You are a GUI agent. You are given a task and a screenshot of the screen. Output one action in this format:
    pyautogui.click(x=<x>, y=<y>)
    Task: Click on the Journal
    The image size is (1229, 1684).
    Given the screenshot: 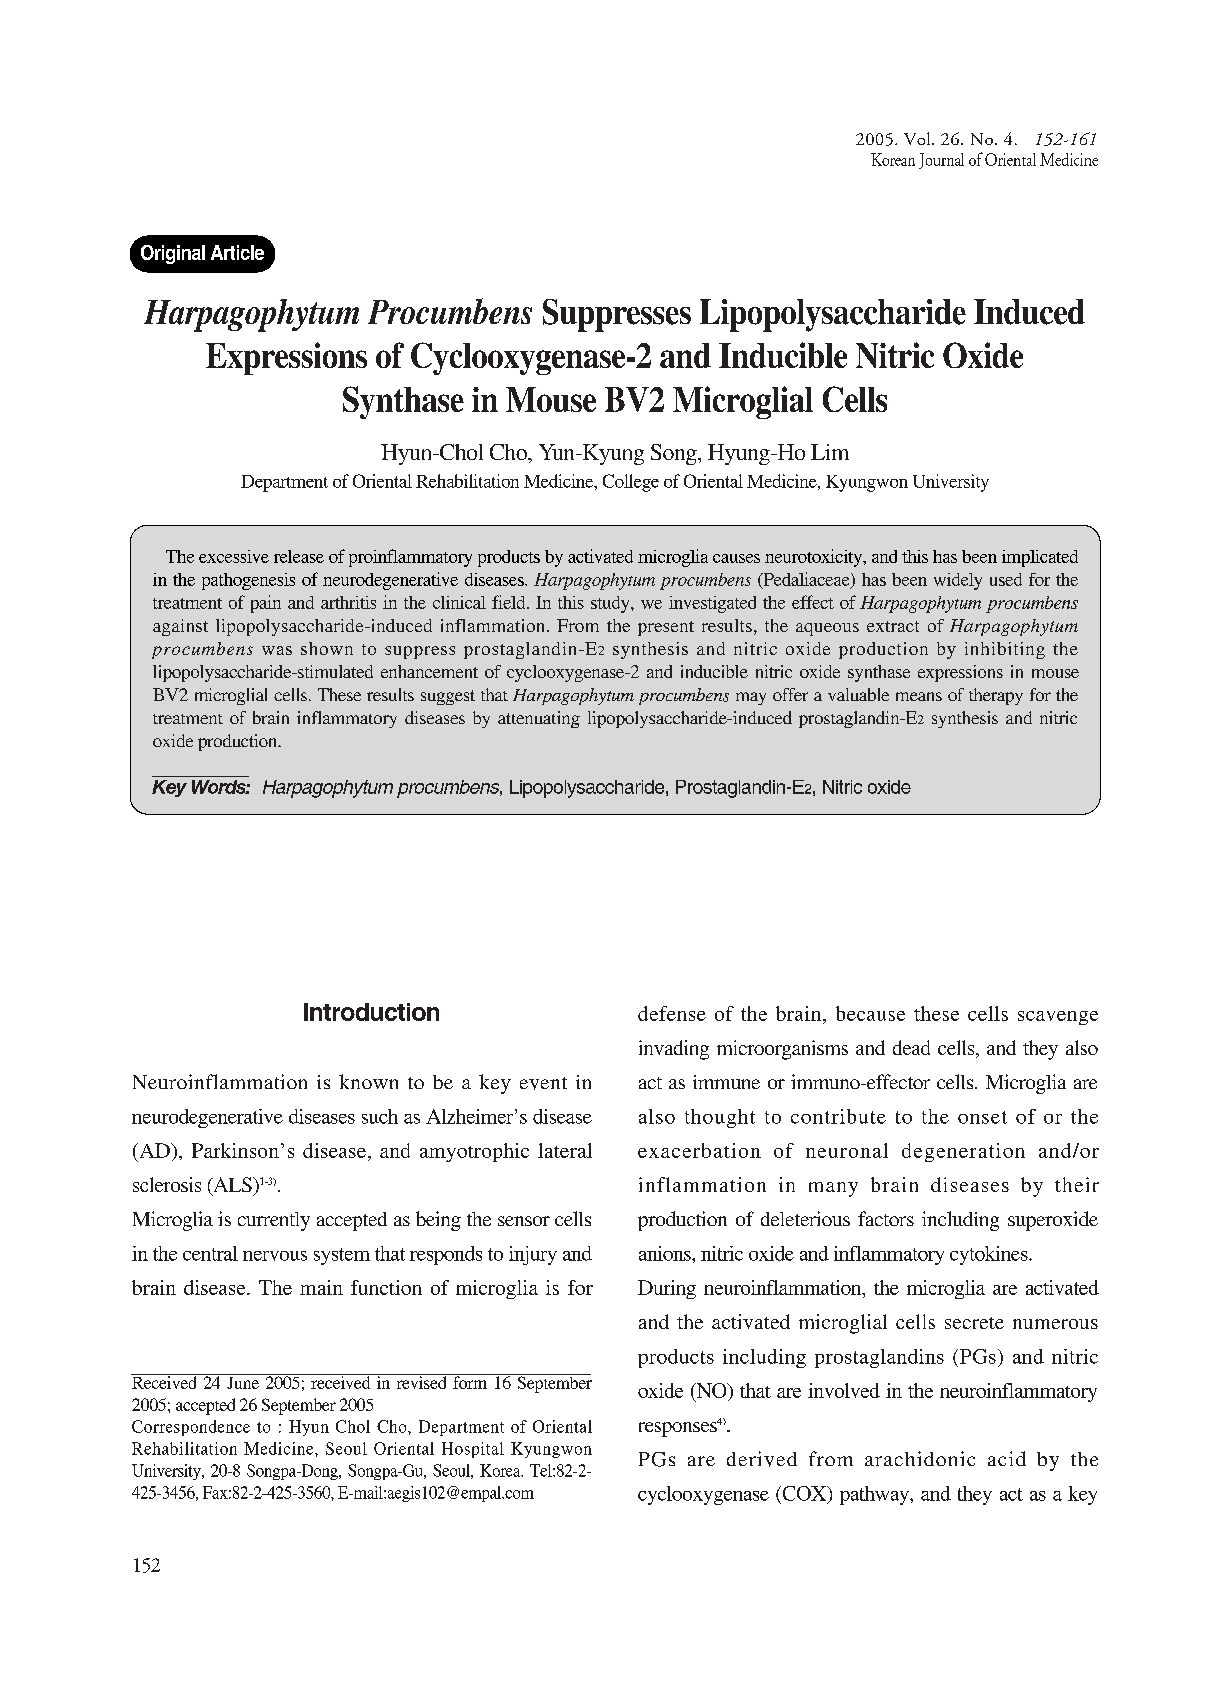 What is the action you would take?
    pyautogui.click(x=941, y=161)
